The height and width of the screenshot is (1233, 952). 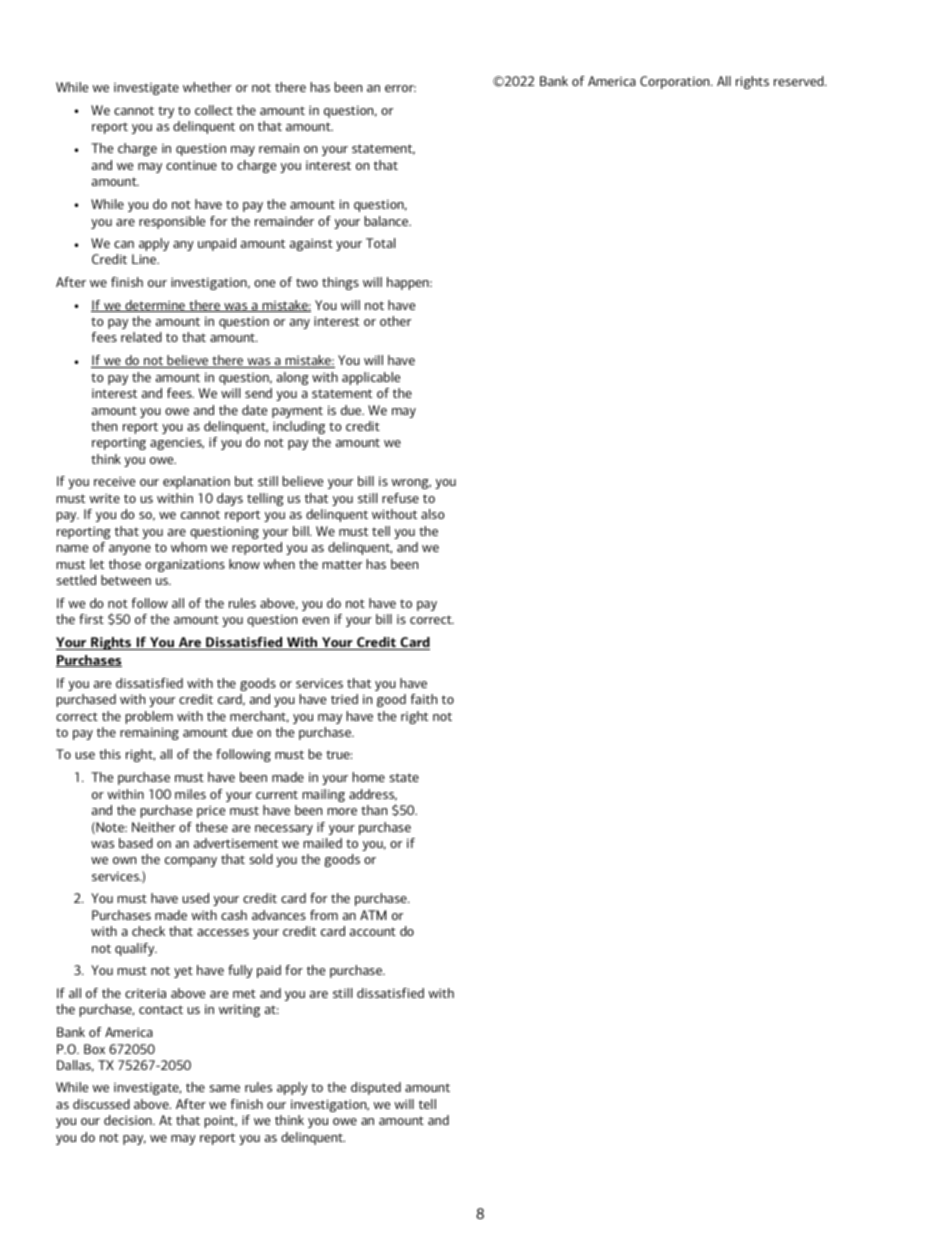 I want to click on balance, so click(x=388, y=221).
